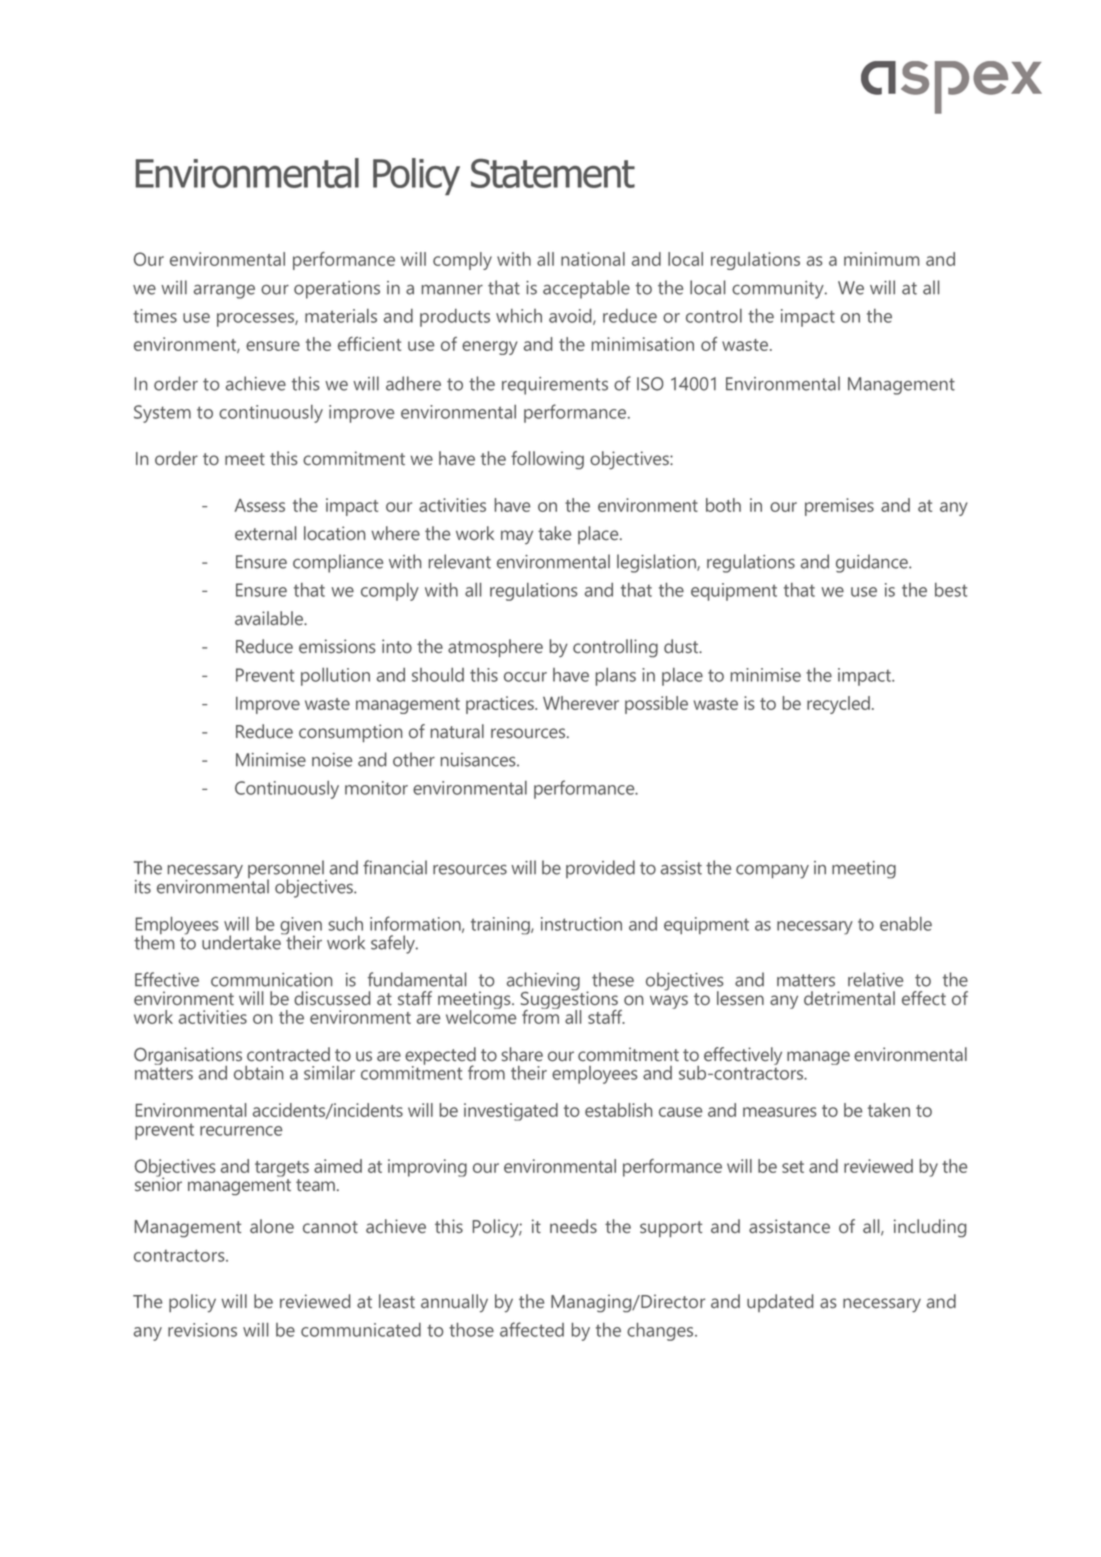 The image size is (1101, 1557). I want to click on Statement, so click(553, 173).
